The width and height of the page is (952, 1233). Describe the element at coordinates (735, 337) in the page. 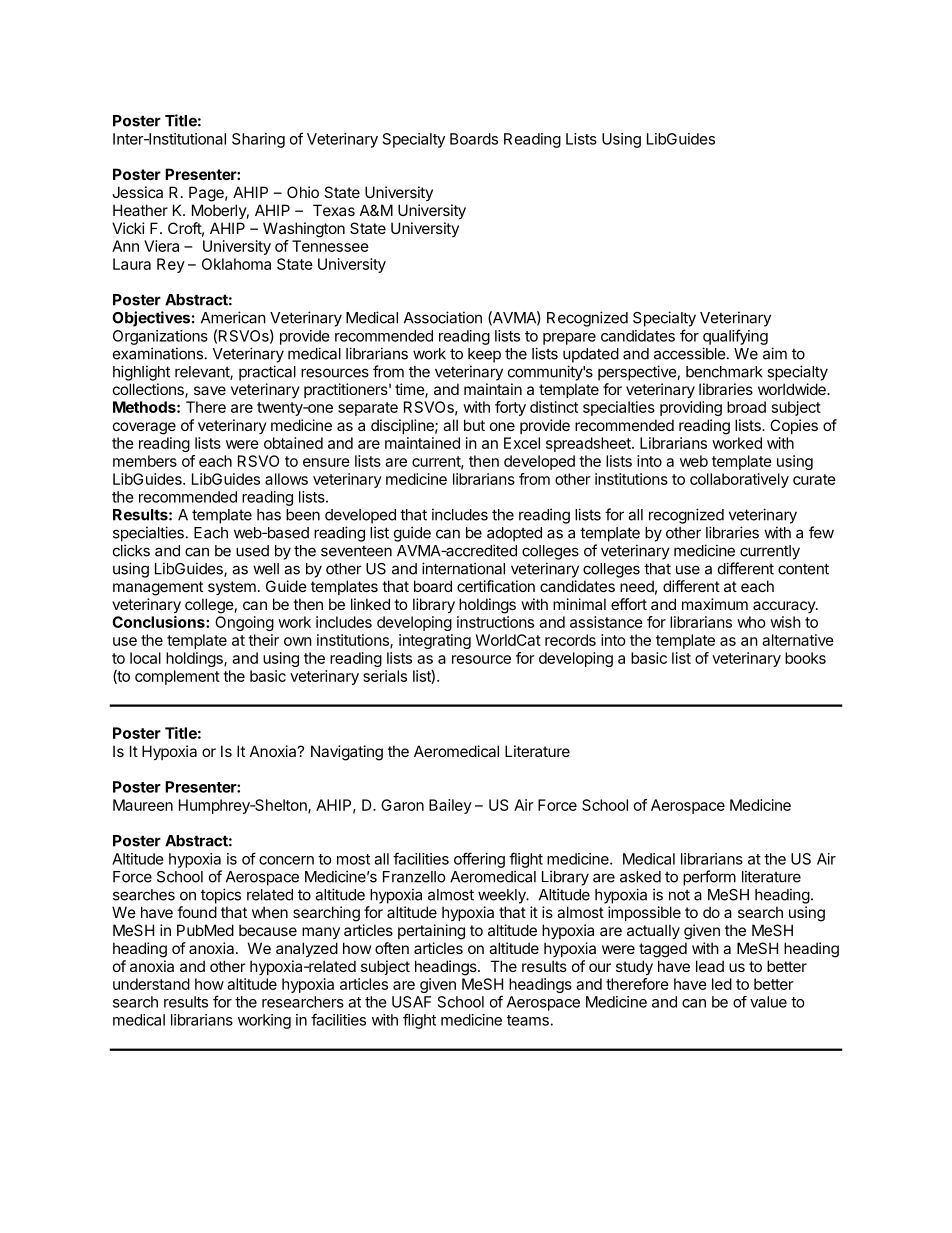

I see `qualifying` at that location.
